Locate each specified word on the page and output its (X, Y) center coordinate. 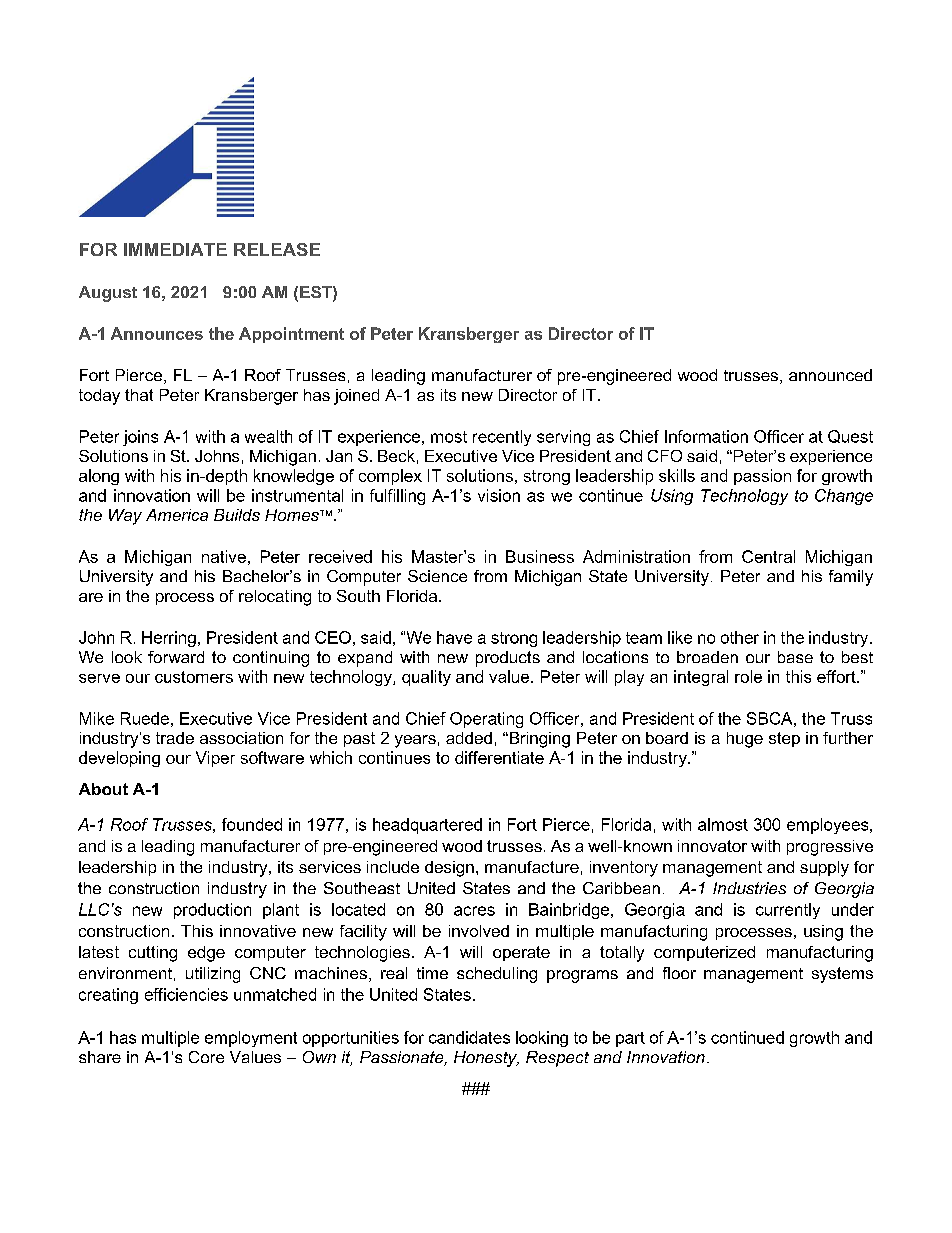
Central (768, 556)
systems (842, 975)
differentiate (499, 757)
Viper (215, 759)
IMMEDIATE (175, 249)
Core (206, 1057)
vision (499, 495)
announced (830, 375)
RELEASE (277, 249)
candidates (469, 1037)
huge (745, 740)
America (177, 515)
